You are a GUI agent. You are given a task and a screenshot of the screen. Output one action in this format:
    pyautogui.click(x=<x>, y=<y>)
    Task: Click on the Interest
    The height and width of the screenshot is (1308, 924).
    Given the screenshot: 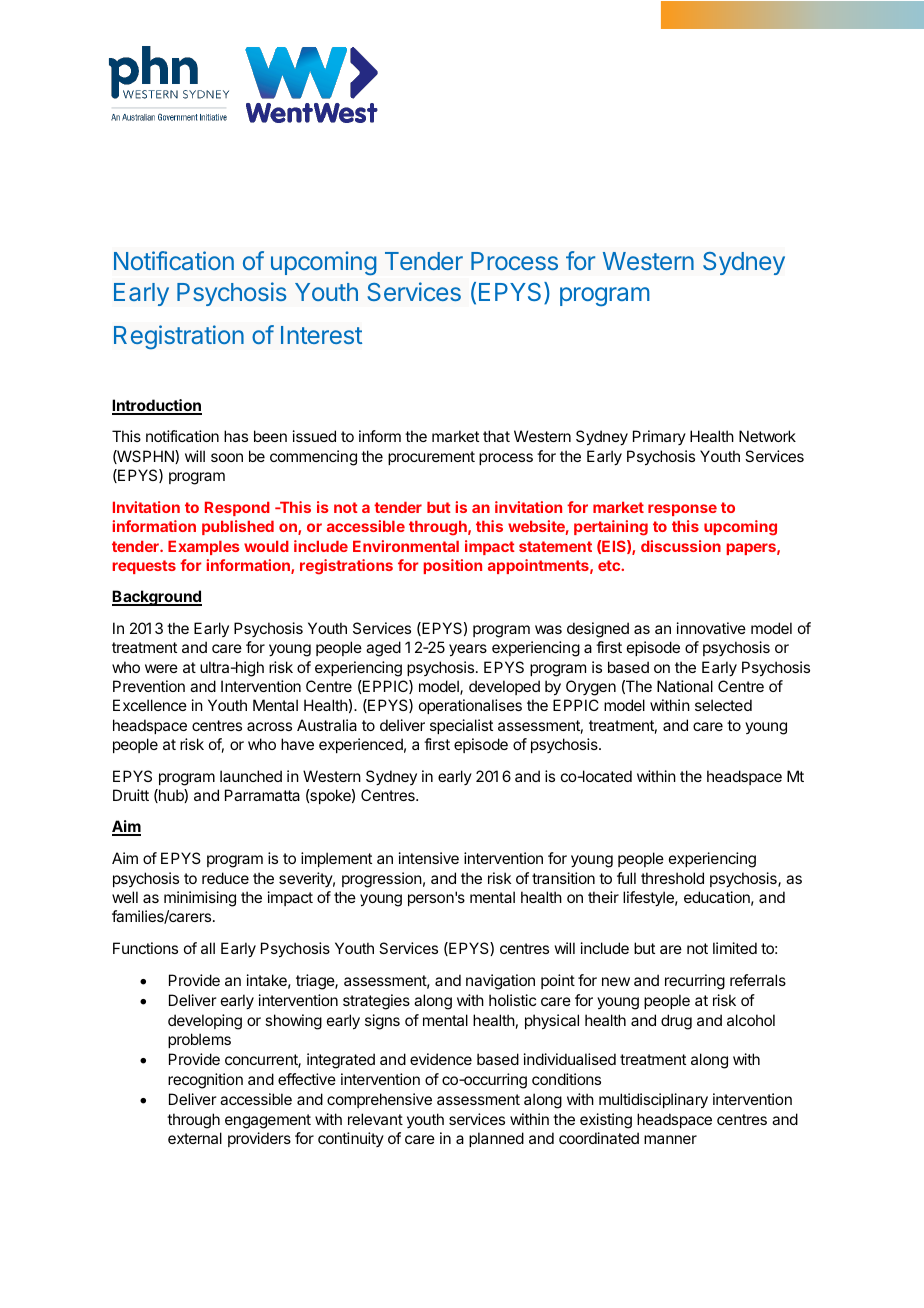 What is the action you would take?
    pyautogui.click(x=321, y=335)
